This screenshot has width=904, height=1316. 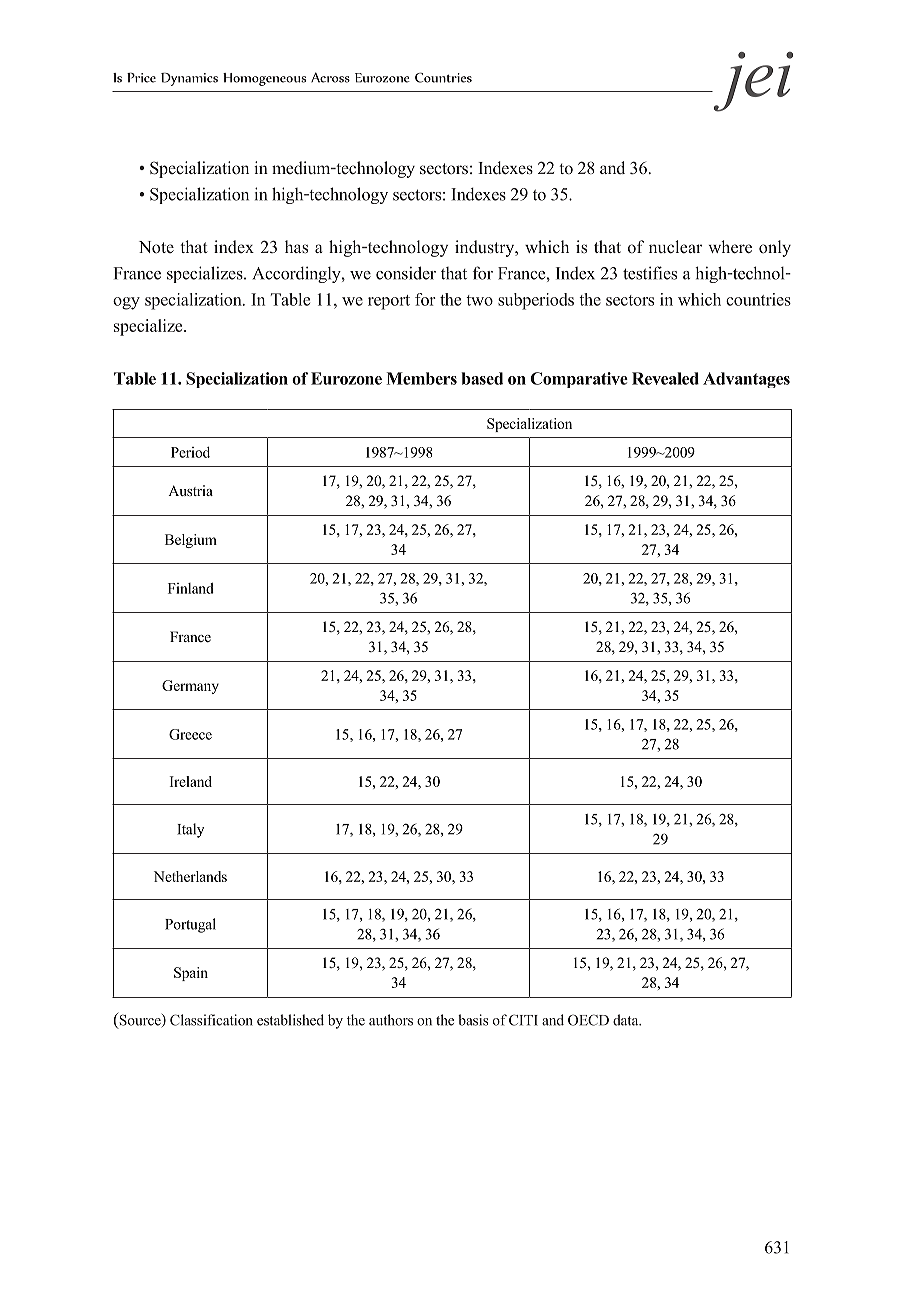 I want to click on Greece, so click(x=190, y=734).
